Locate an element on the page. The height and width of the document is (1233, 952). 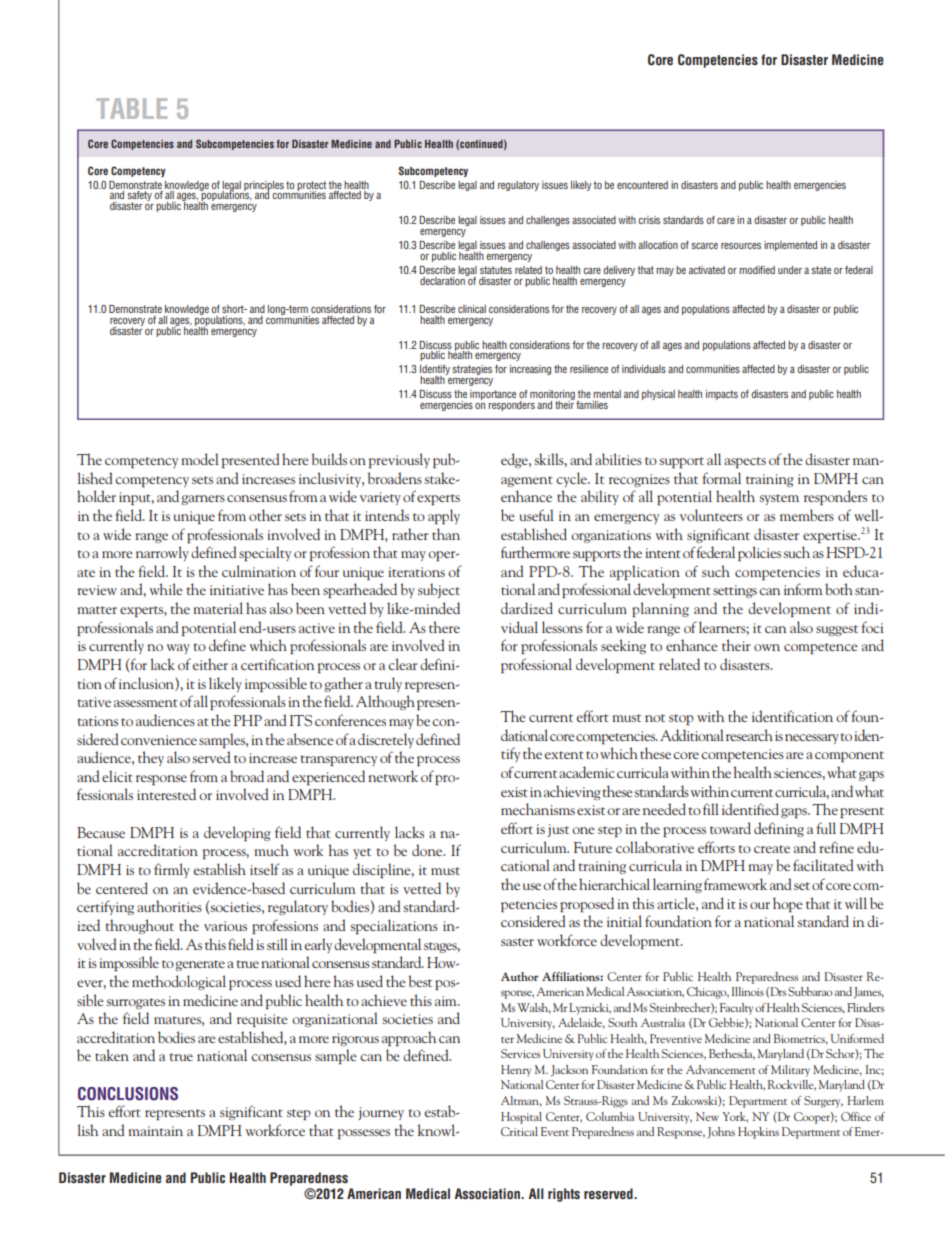
implemented is located at coordinates (790, 246).
